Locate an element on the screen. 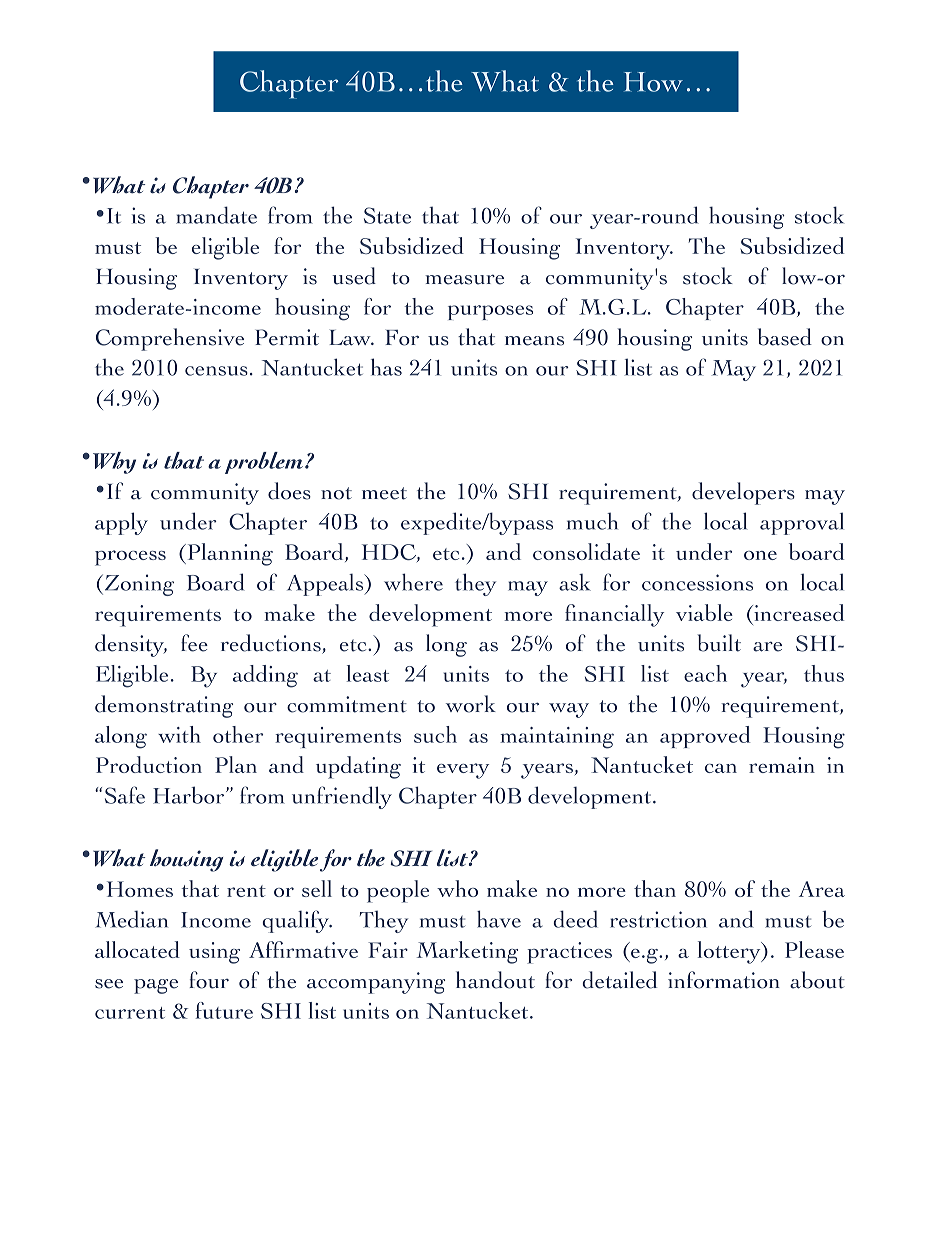 This screenshot has width=952, height=1233. where is located at coordinates (413, 582).
